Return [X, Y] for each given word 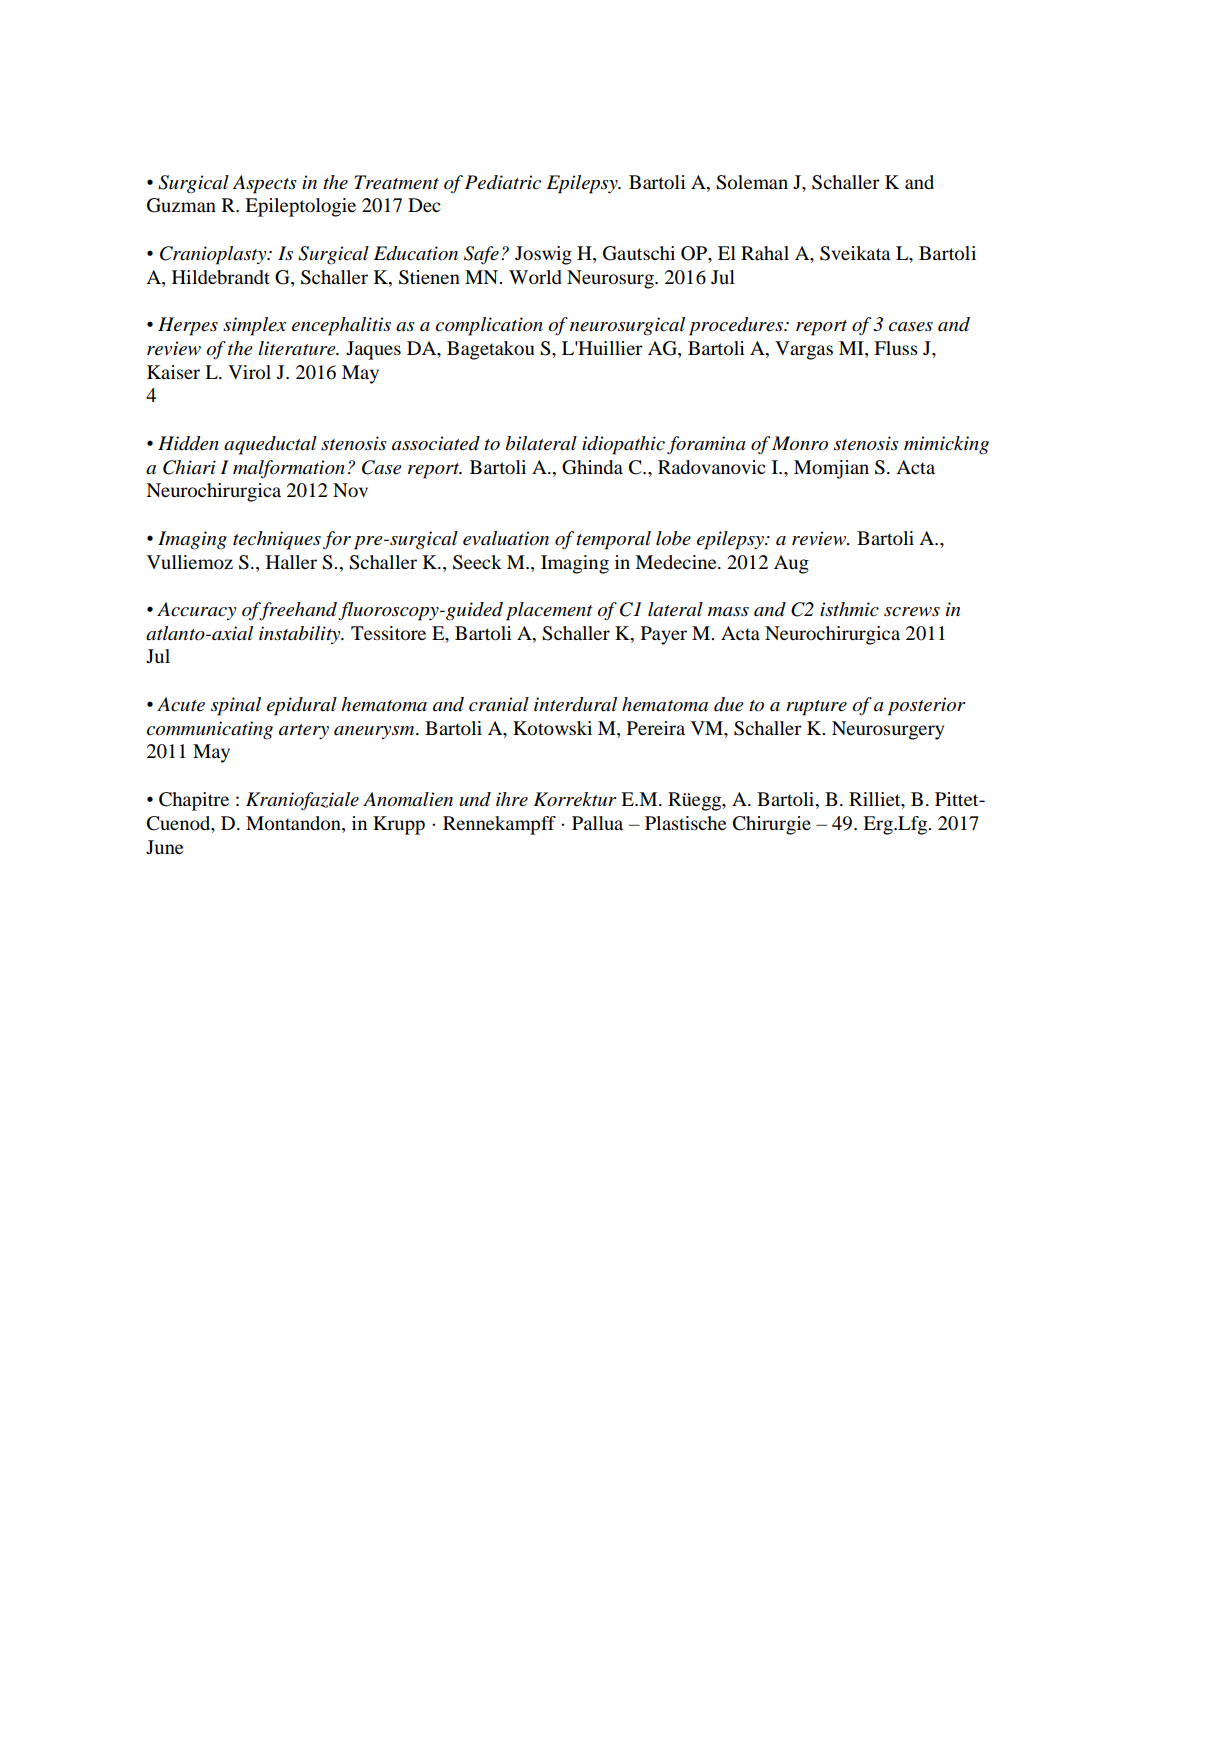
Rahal [765, 253]
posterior [926, 706]
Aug [791, 564]
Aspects [264, 184]
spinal [236, 706]
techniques [277, 540]
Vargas [804, 350]
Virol [249, 372]
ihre [512, 799]
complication [489, 326]
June [164, 847]
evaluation [506, 538]
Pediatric [503, 182]
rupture [816, 708]
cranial [499, 704]
